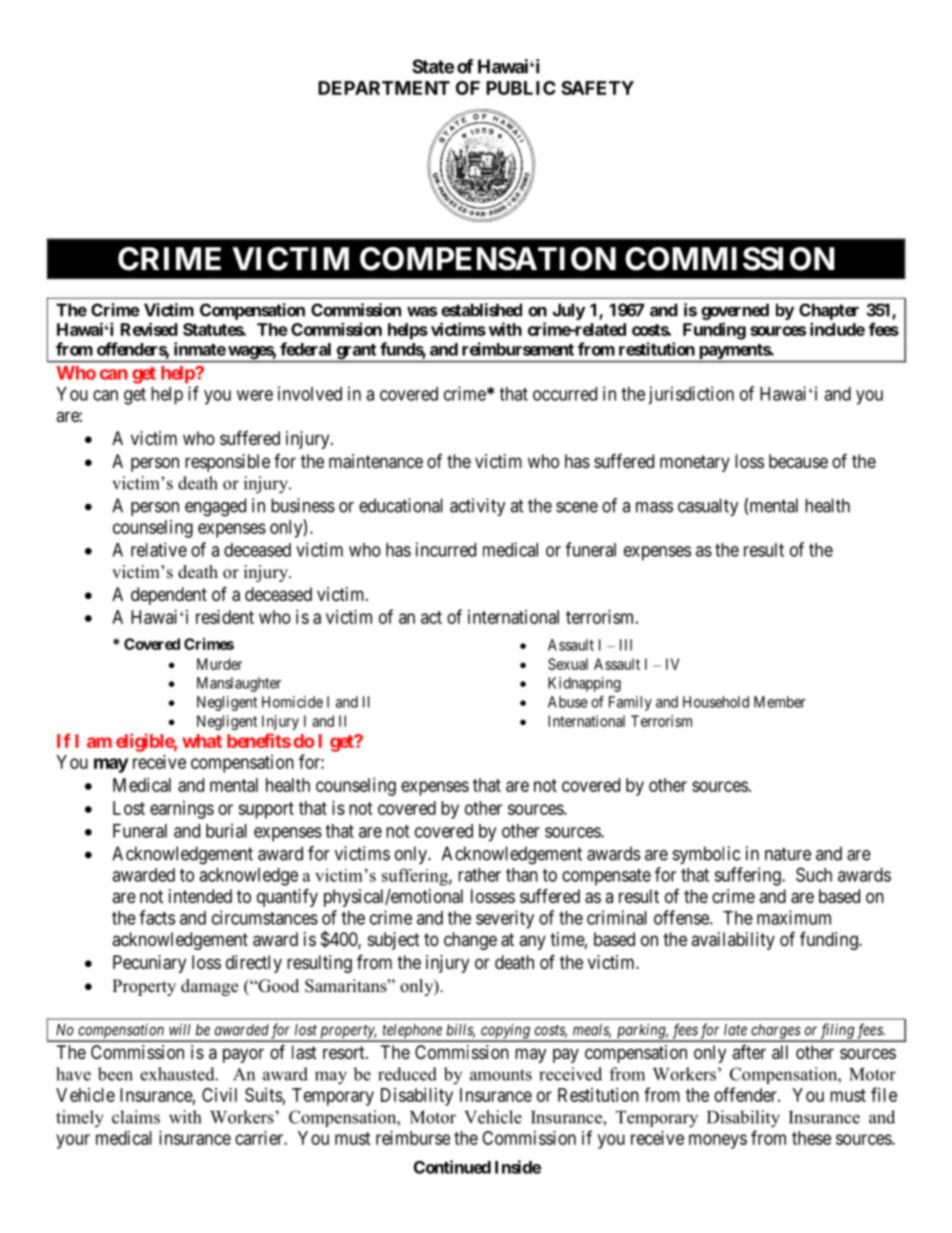 The image size is (952, 1233). Describe the element at coordinates (811, 1138) in the screenshot. I see `these` at that location.
